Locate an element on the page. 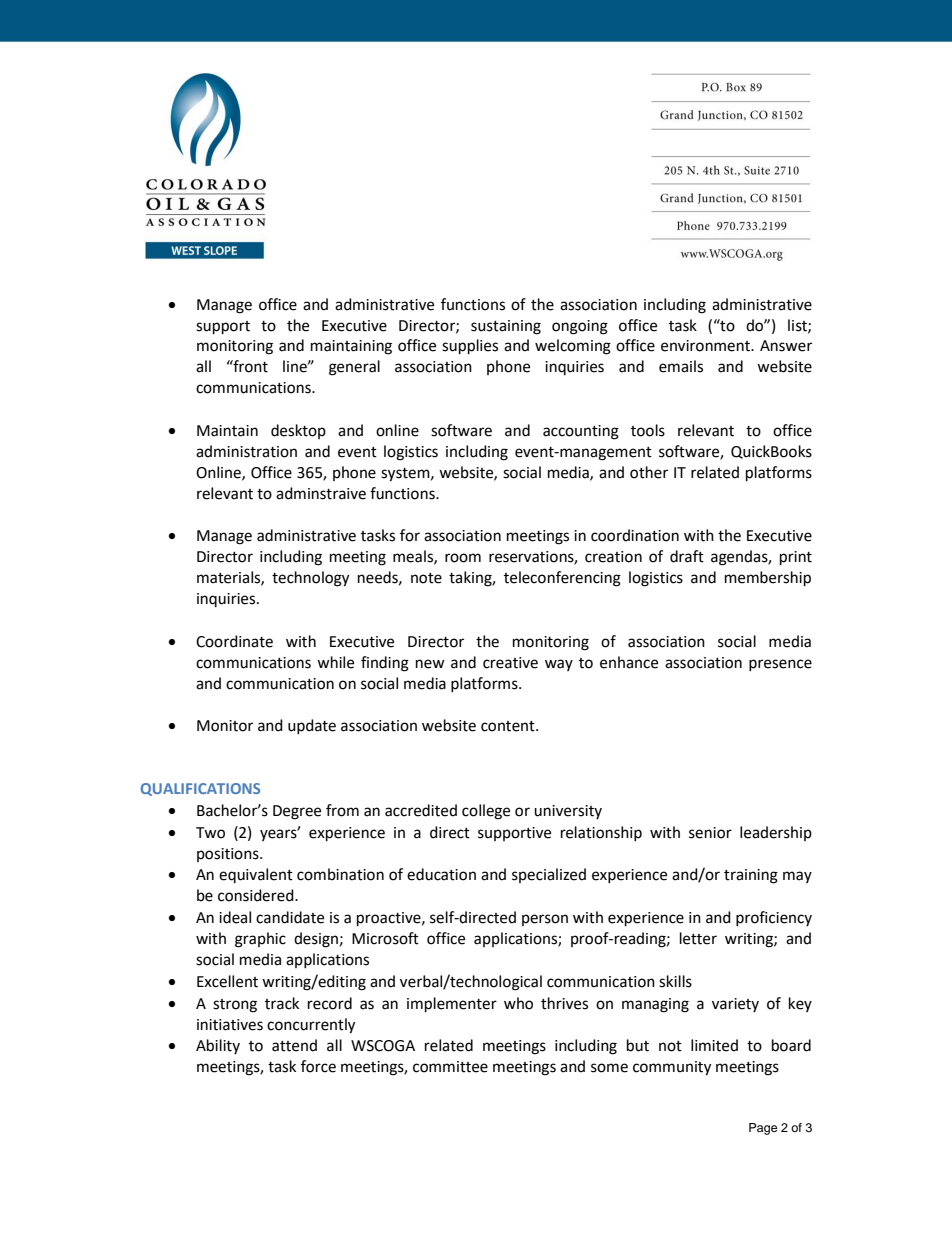 This document has width=952, height=1233. environment is located at coordinates (706, 346).
